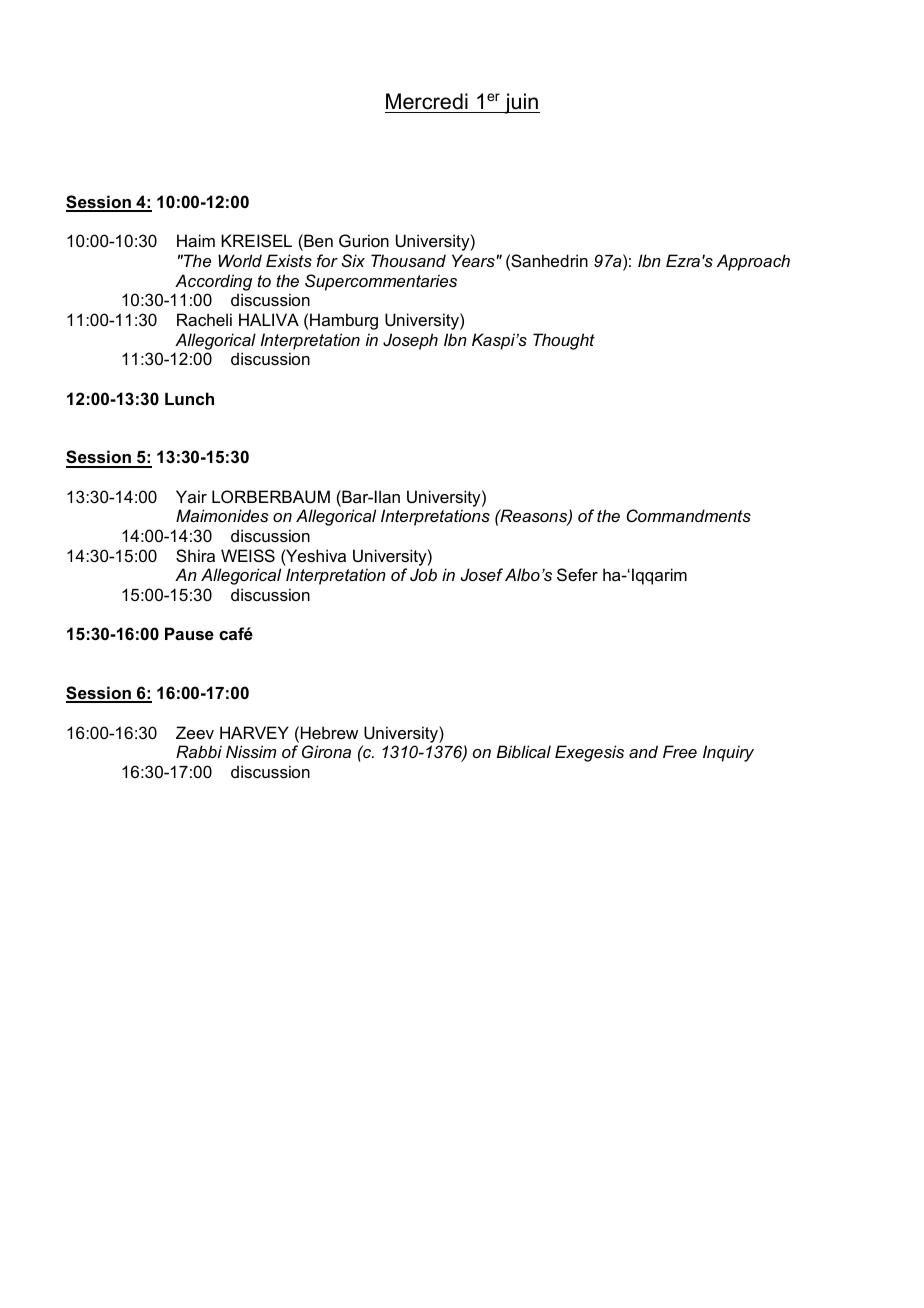 The width and height of the document is (924, 1308). I want to click on Josef, so click(482, 574).
